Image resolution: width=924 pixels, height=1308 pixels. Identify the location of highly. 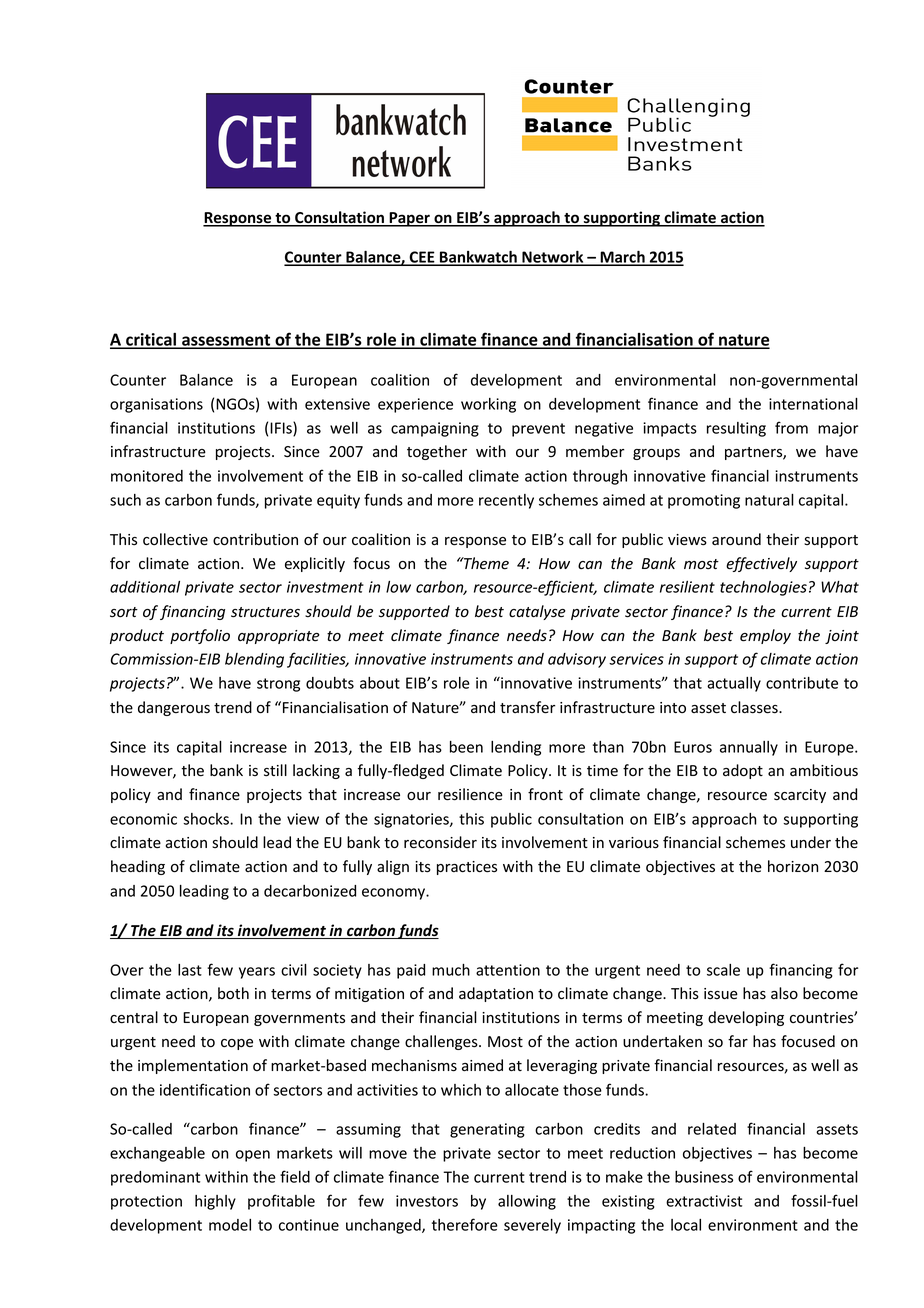
(215, 1202).
